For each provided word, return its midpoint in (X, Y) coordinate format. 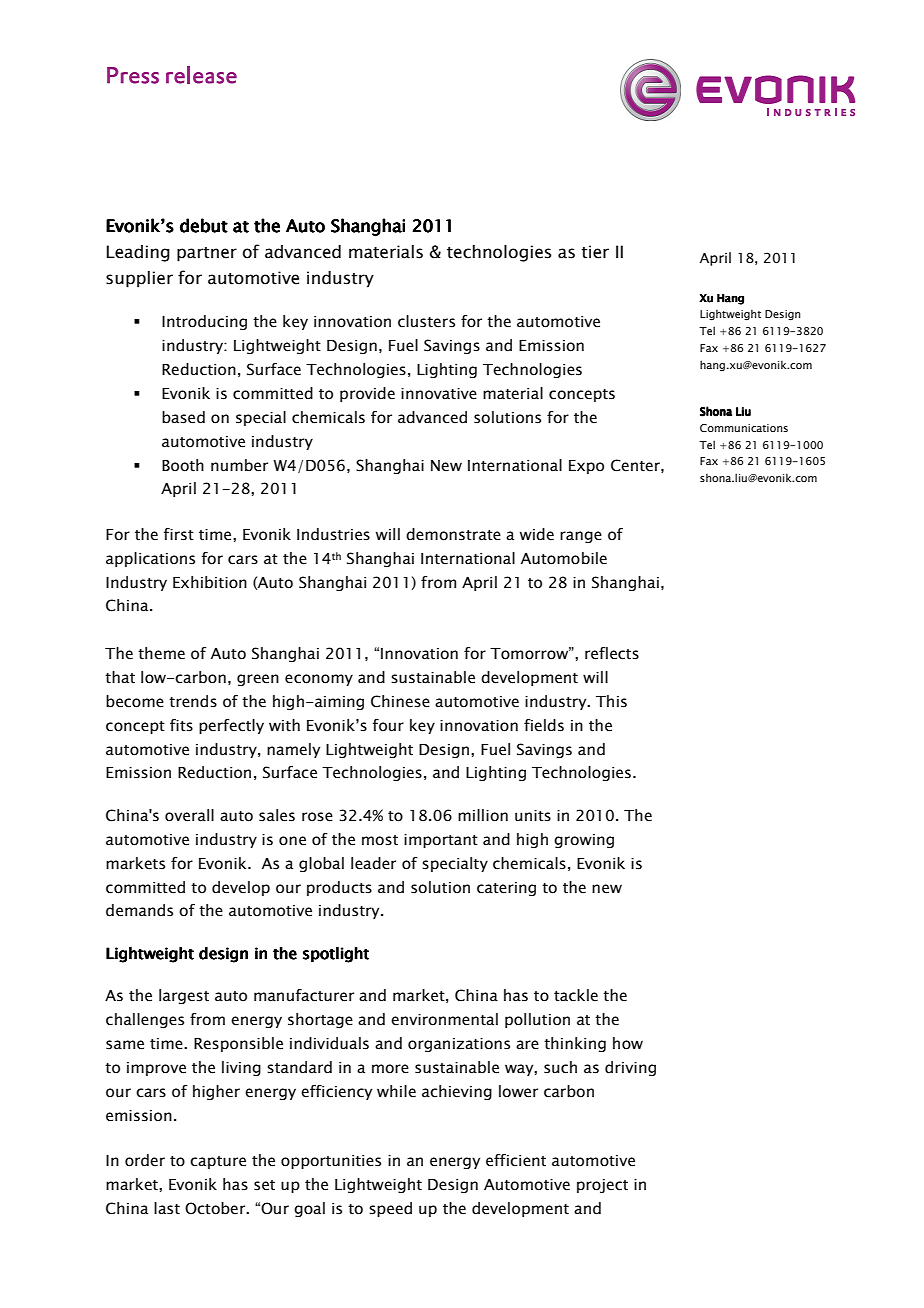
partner (207, 254)
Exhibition (210, 582)
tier (595, 252)
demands (139, 910)
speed (390, 1209)
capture (218, 1162)
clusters (426, 321)
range (581, 537)
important (441, 841)
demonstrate (453, 534)
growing (584, 841)
